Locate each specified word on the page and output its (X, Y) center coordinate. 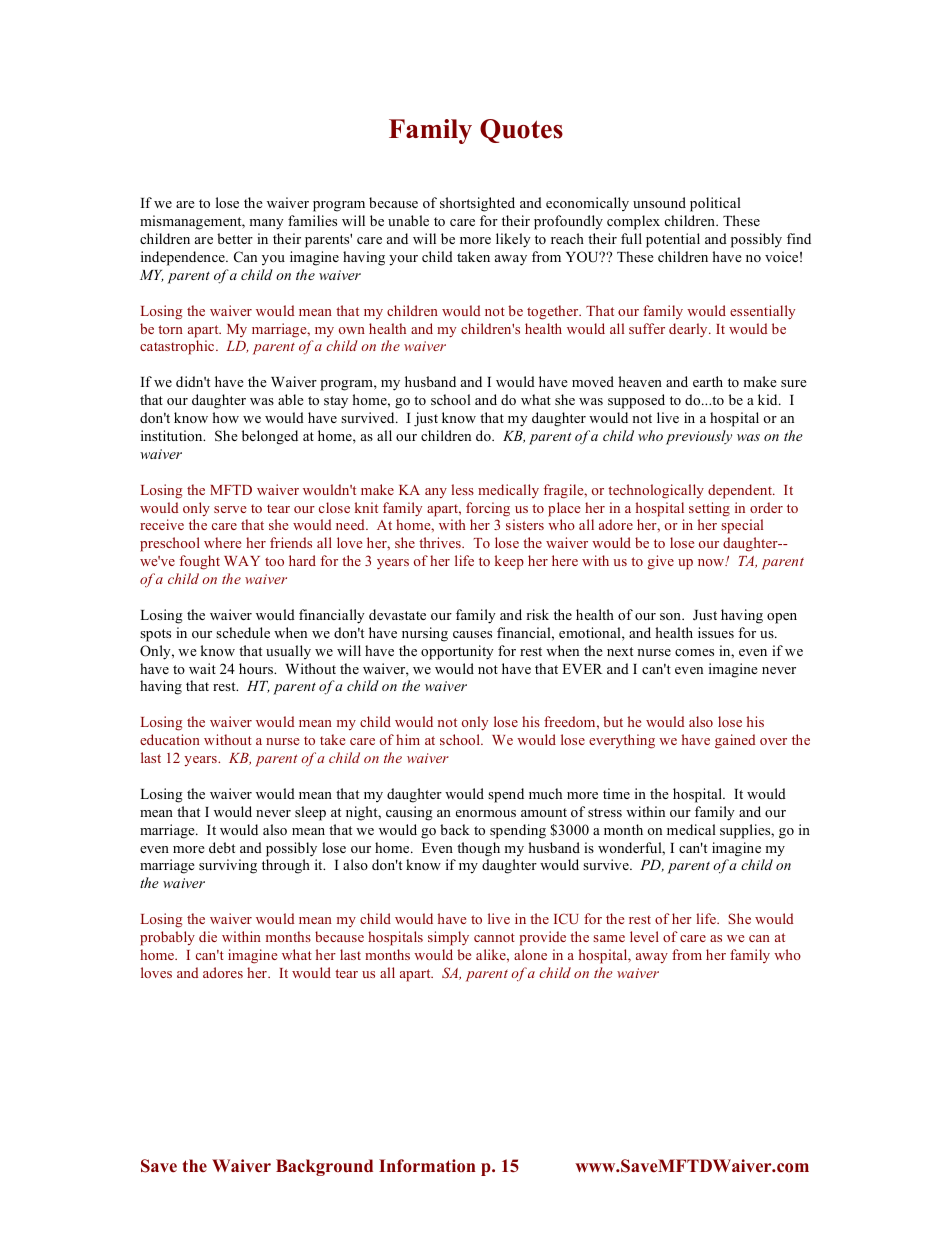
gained (735, 741)
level (644, 936)
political (715, 204)
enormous (486, 813)
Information (427, 1166)
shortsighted (477, 204)
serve (230, 509)
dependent (741, 491)
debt (222, 847)
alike (492, 954)
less (462, 489)
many (266, 224)
